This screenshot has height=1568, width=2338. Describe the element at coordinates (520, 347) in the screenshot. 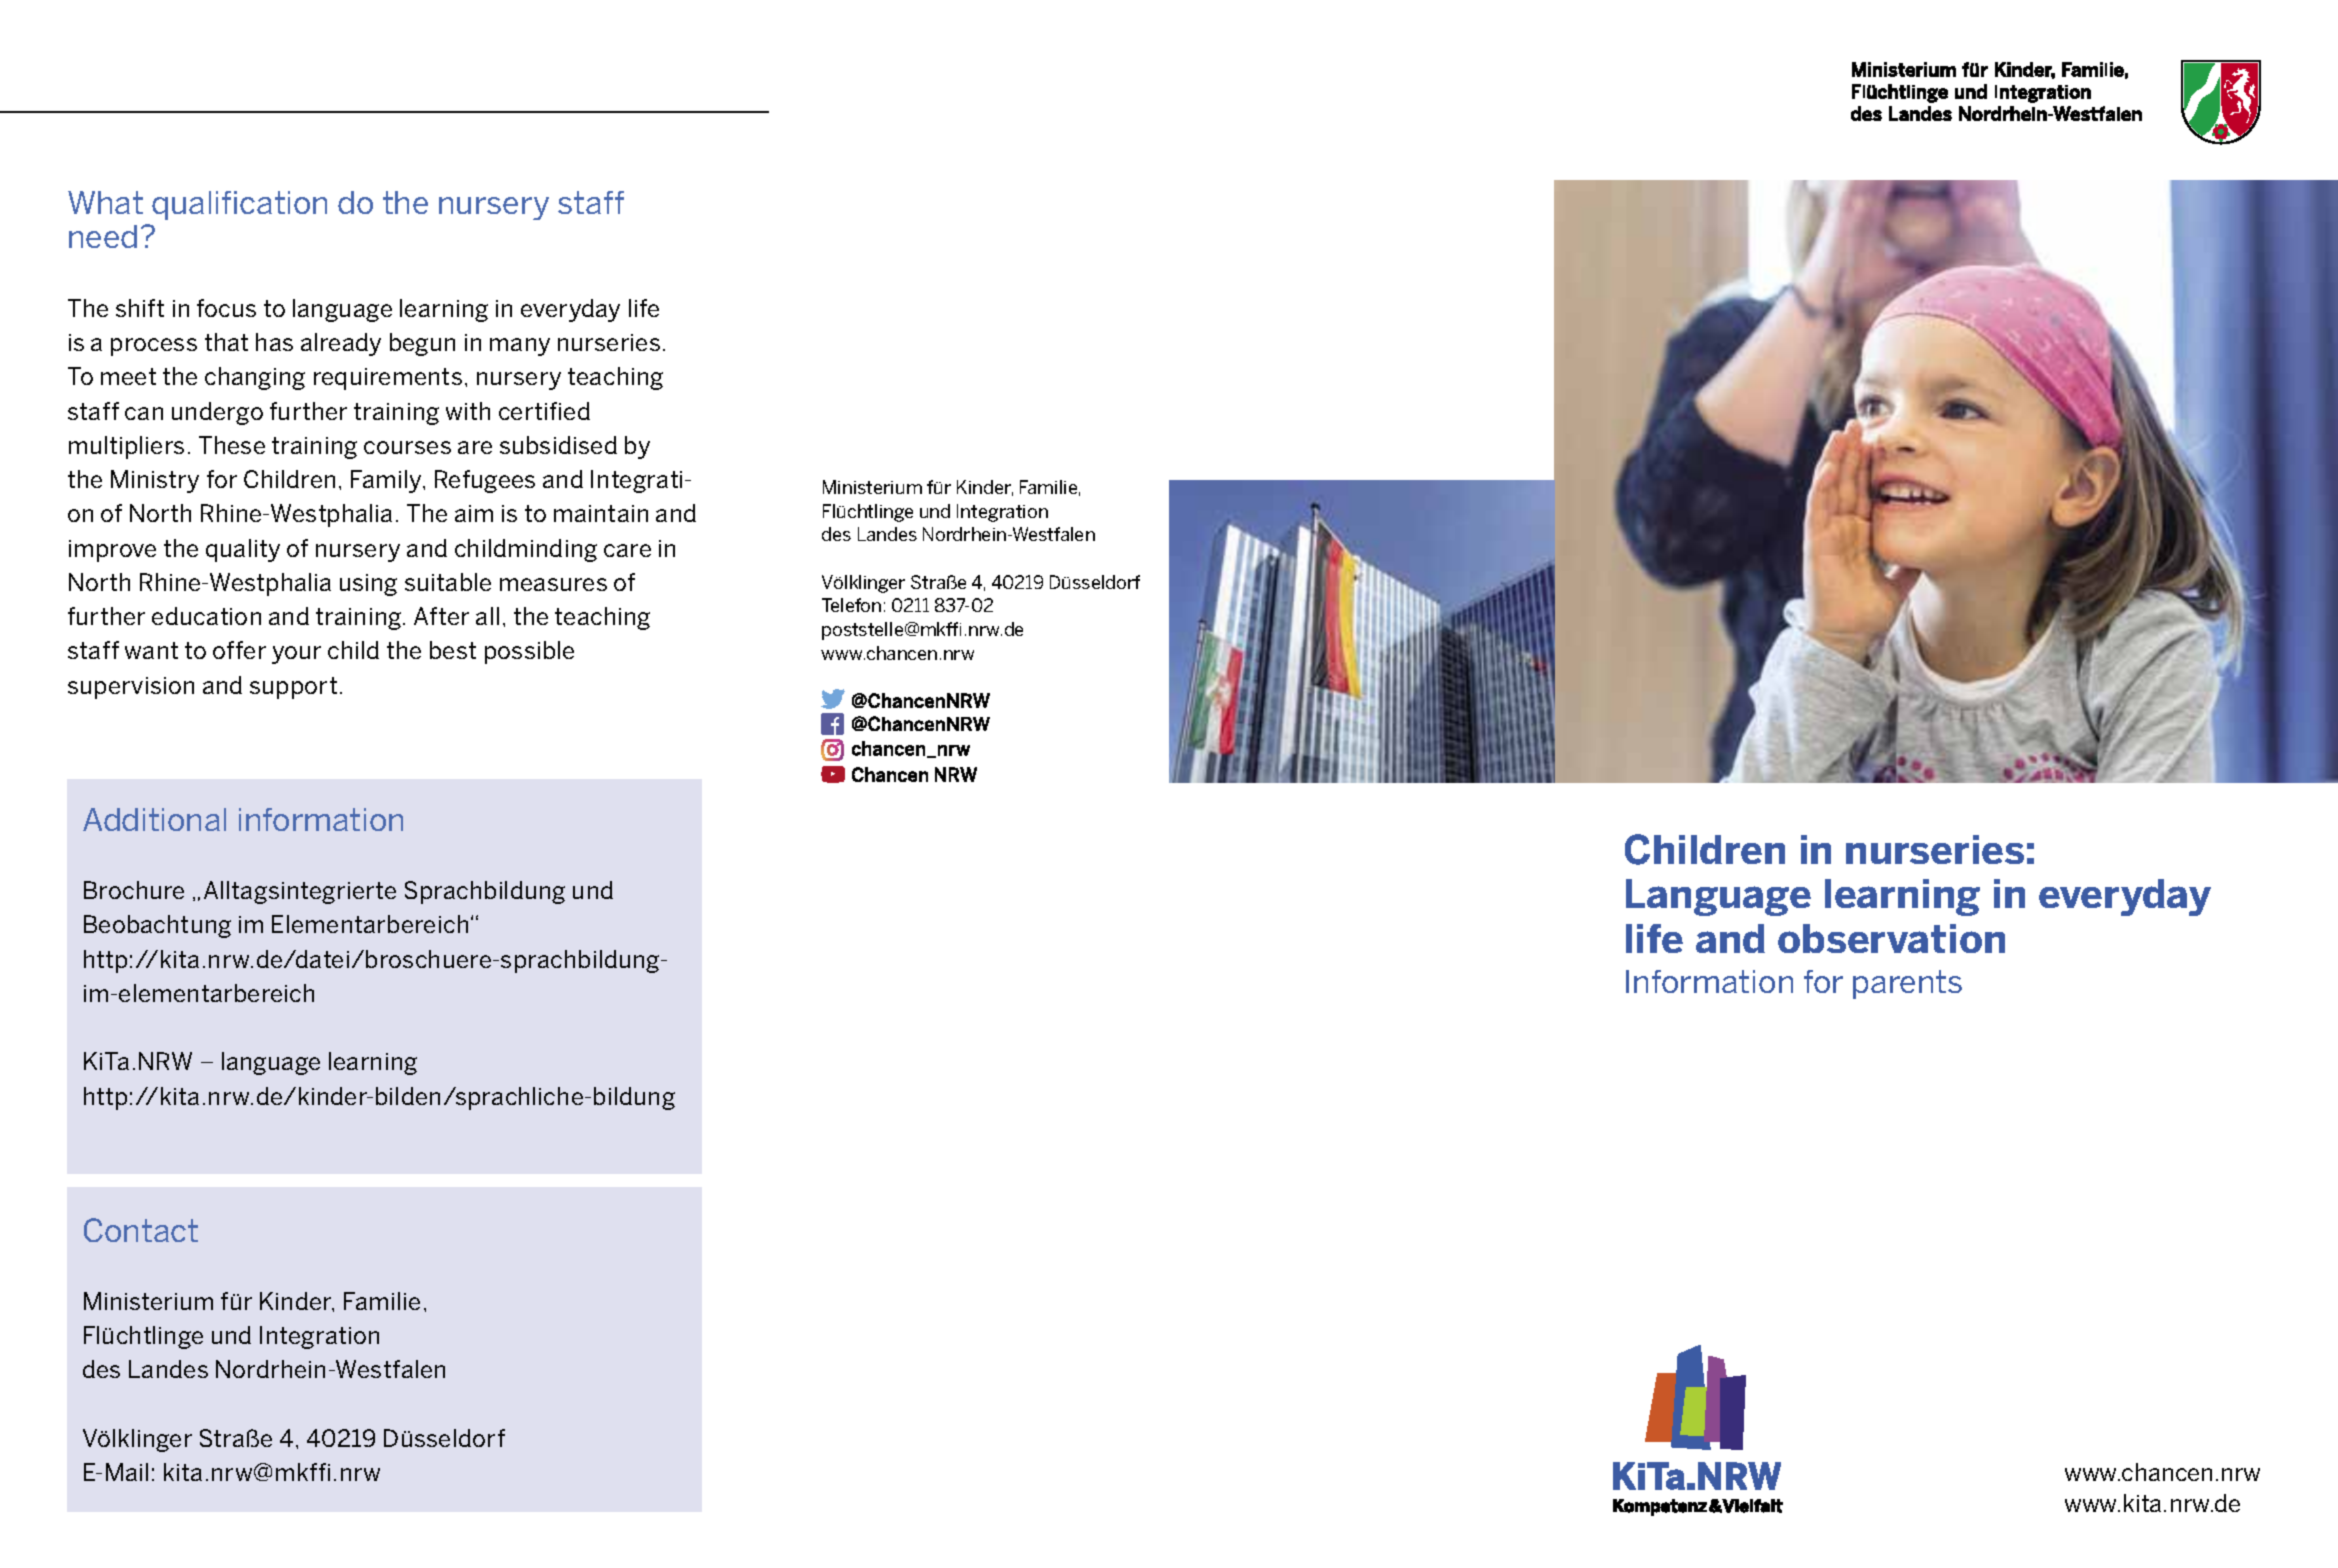

I see `many` at that location.
